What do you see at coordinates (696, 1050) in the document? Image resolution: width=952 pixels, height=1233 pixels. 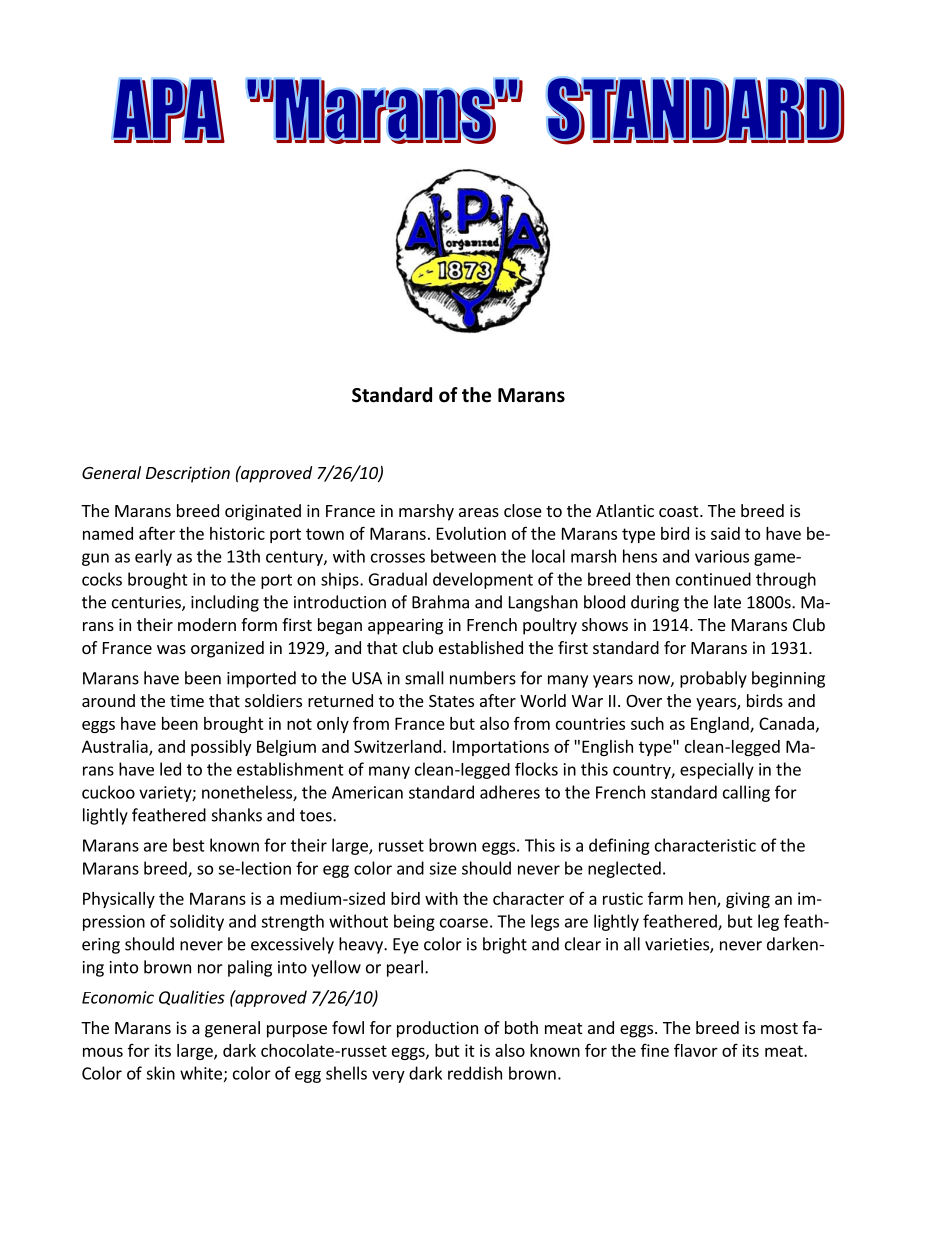 I see `flavor` at bounding box center [696, 1050].
